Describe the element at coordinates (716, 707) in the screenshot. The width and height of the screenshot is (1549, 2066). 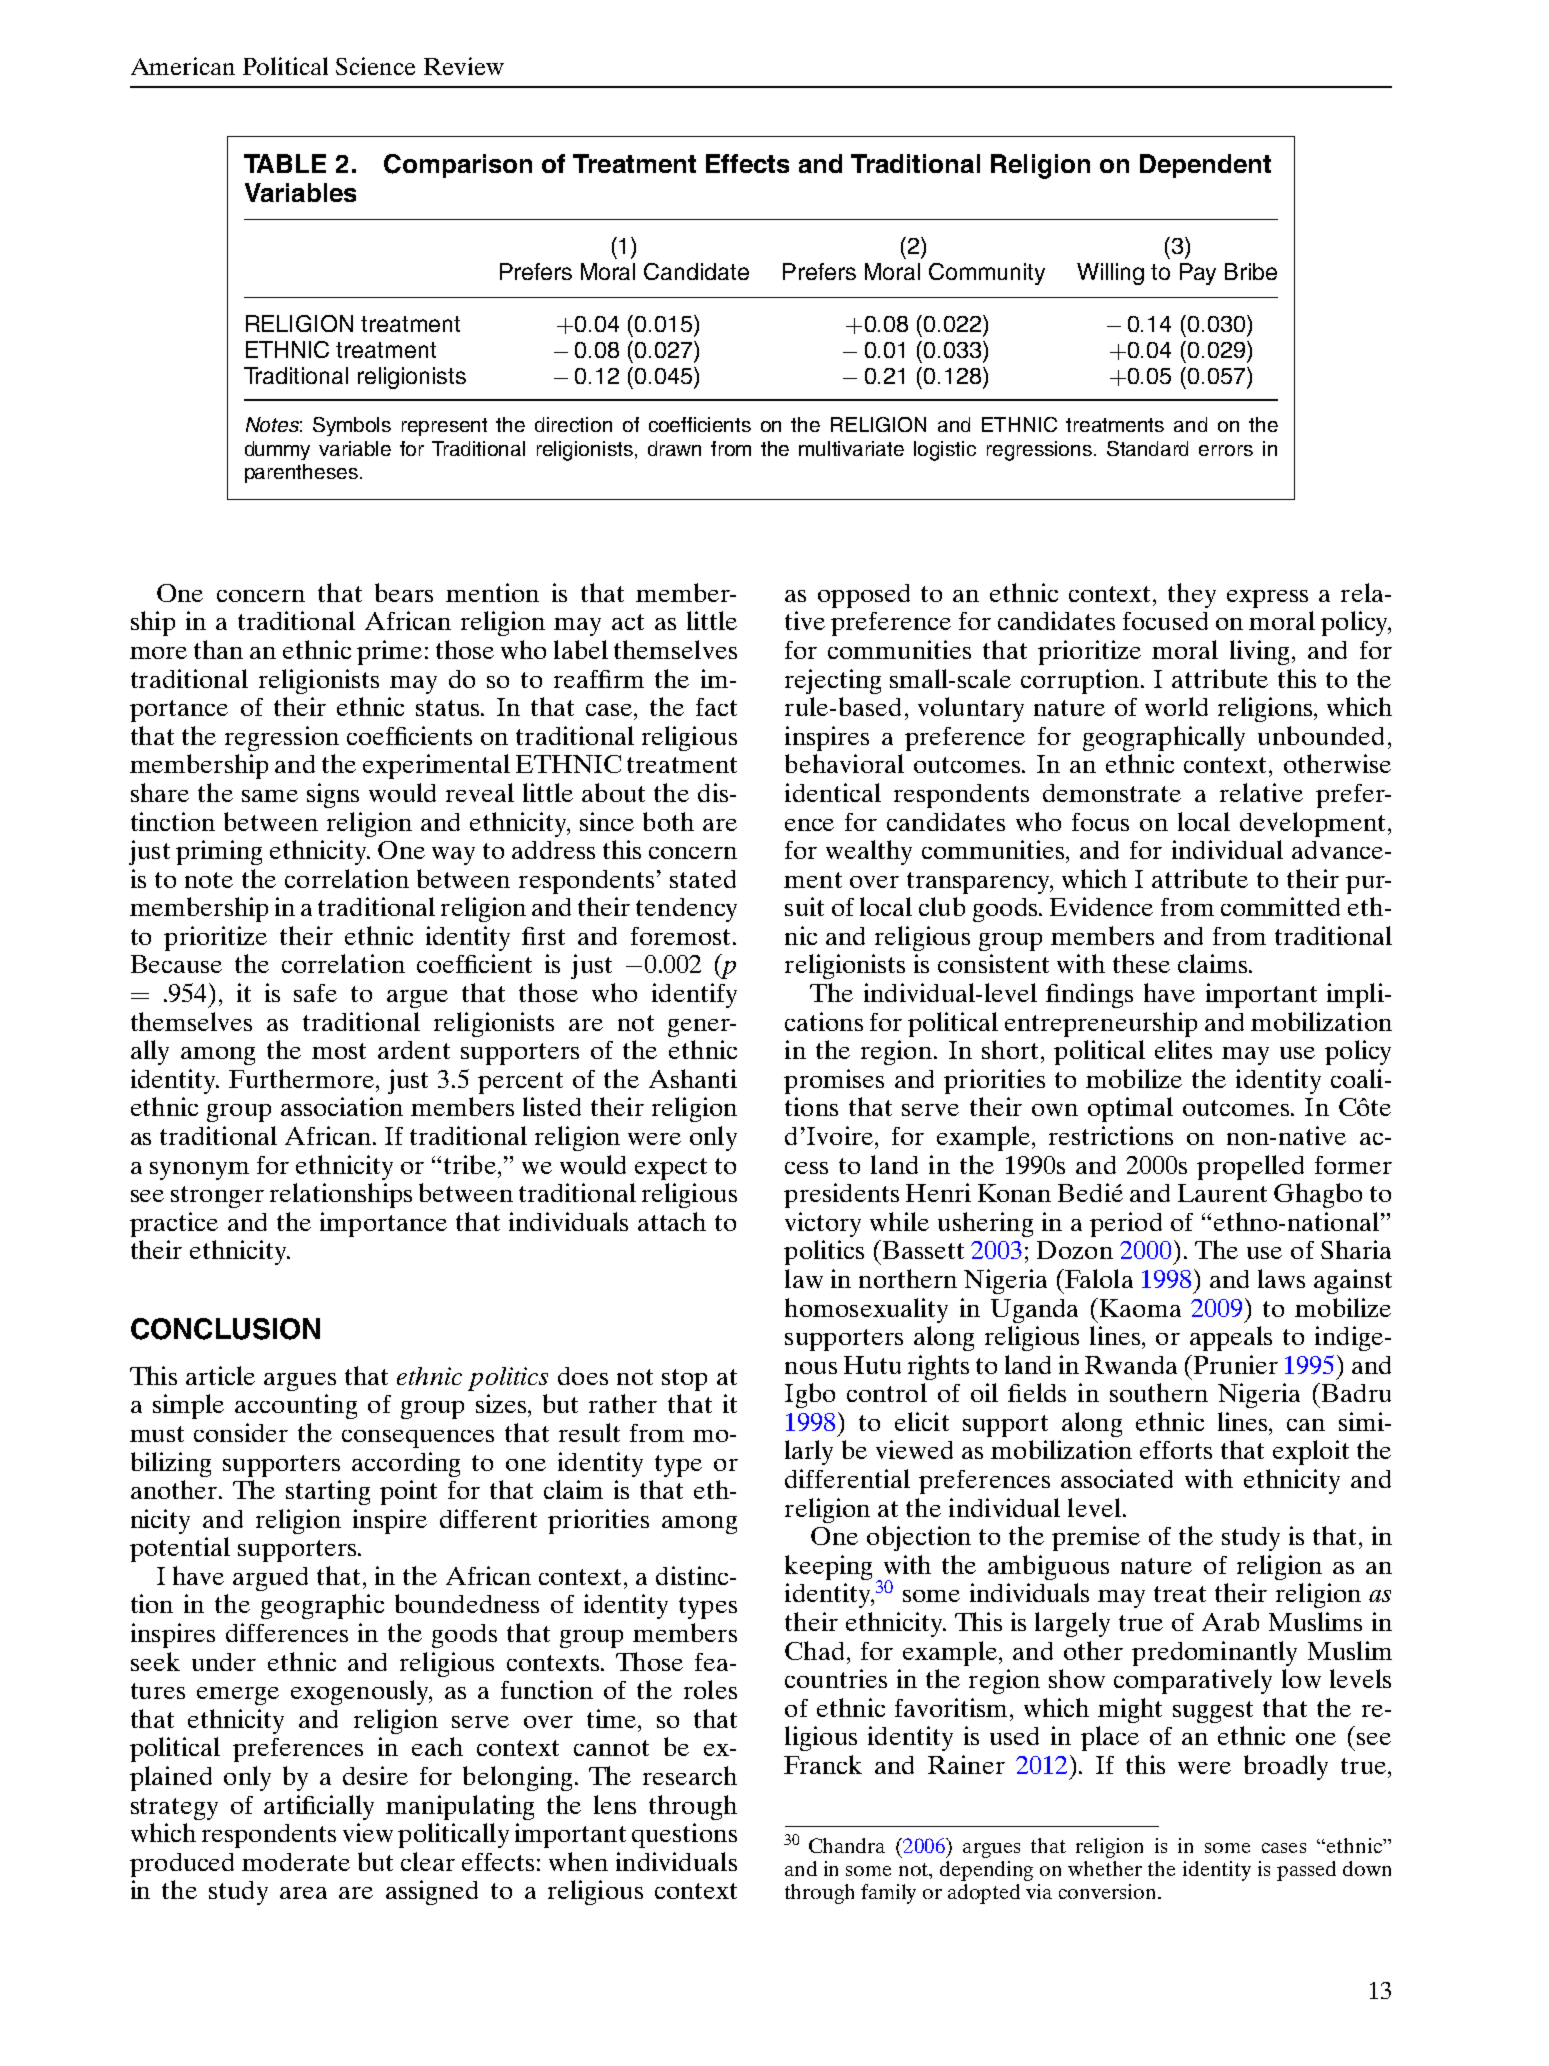
I see `fact` at that location.
